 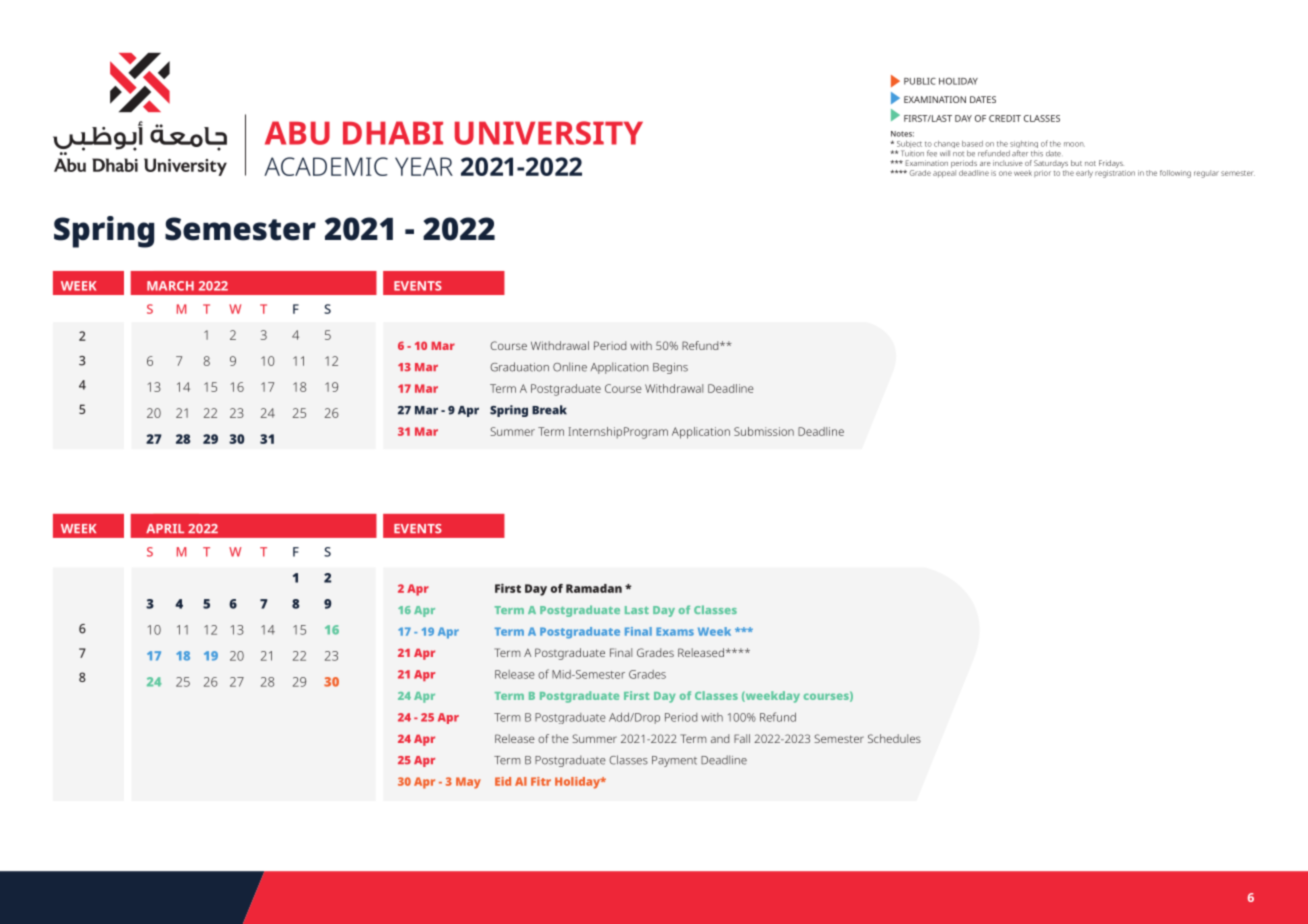 What do you see at coordinates (594, 588) in the screenshot?
I see `Ramadan` at bounding box center [594, 588].
